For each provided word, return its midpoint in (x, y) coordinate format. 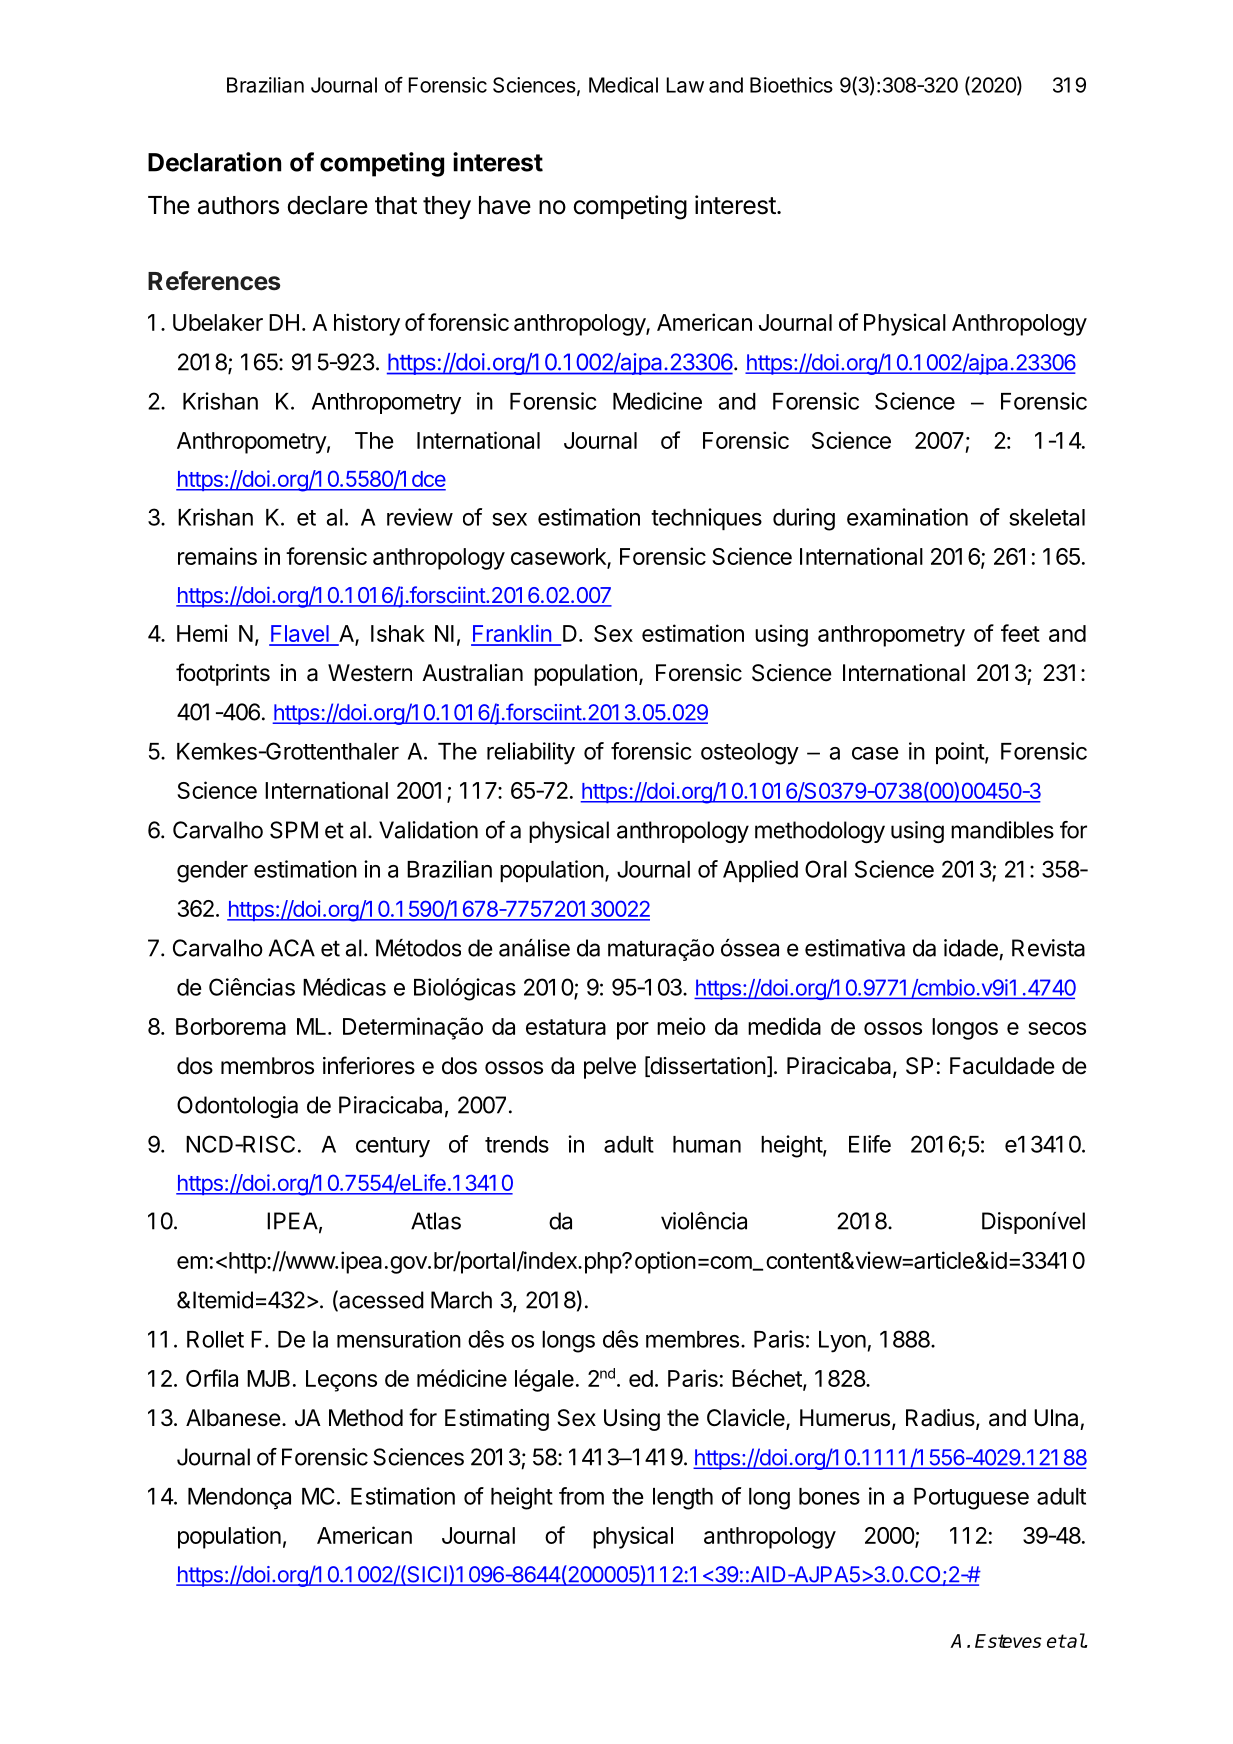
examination (907, 517)
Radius (941, 1419)
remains (217, 556)
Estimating (497, 1420)
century (393, 1147)
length (683, 1499)
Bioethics (791, 85)
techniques (706, 519)
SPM (294, 830)
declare (328, 205)
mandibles (1002, 830)
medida (784, 1026)
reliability (531, 753)
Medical (623, 85)
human (707, 1144)
